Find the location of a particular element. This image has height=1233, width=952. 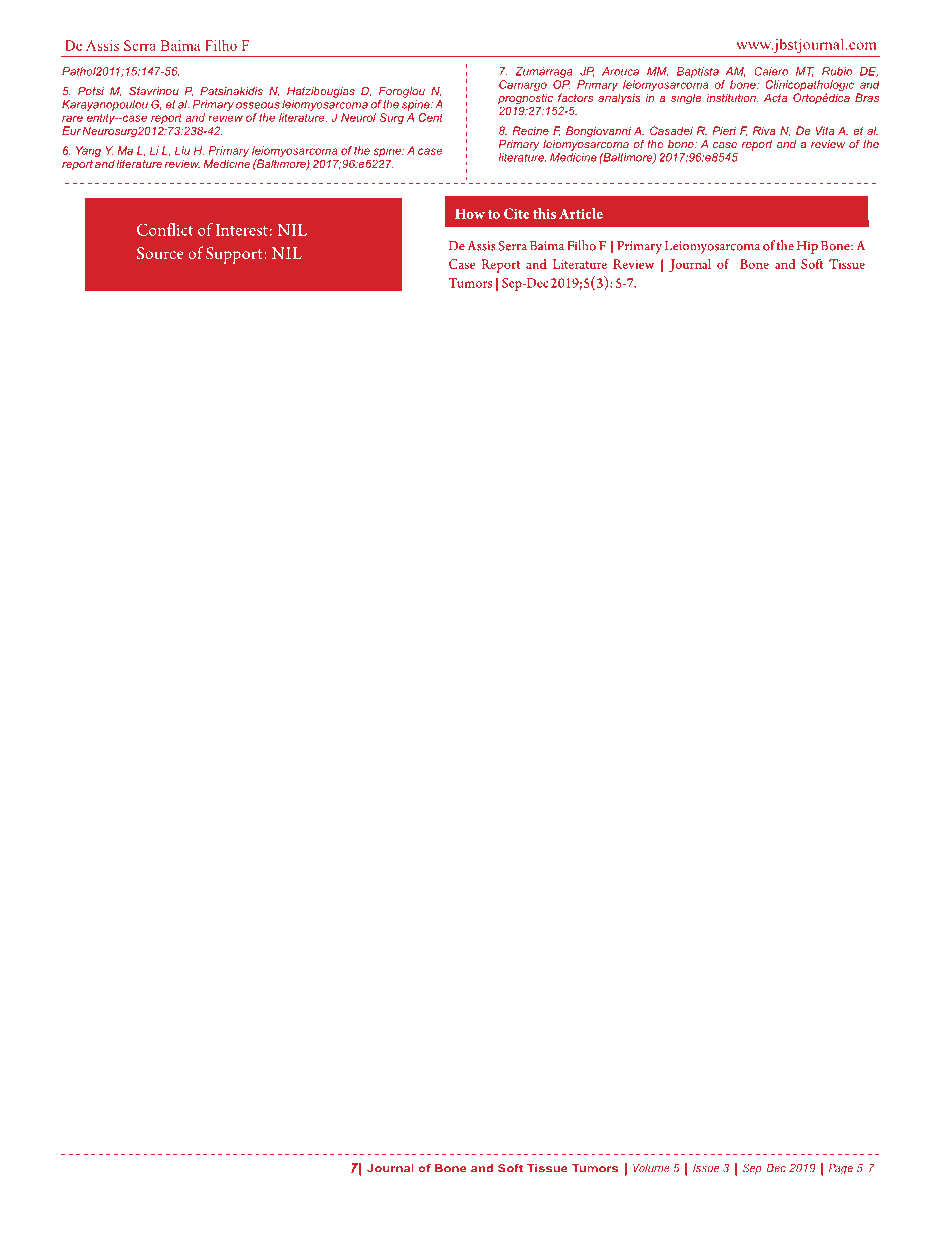

Support is located at coordinates (235, 255).
